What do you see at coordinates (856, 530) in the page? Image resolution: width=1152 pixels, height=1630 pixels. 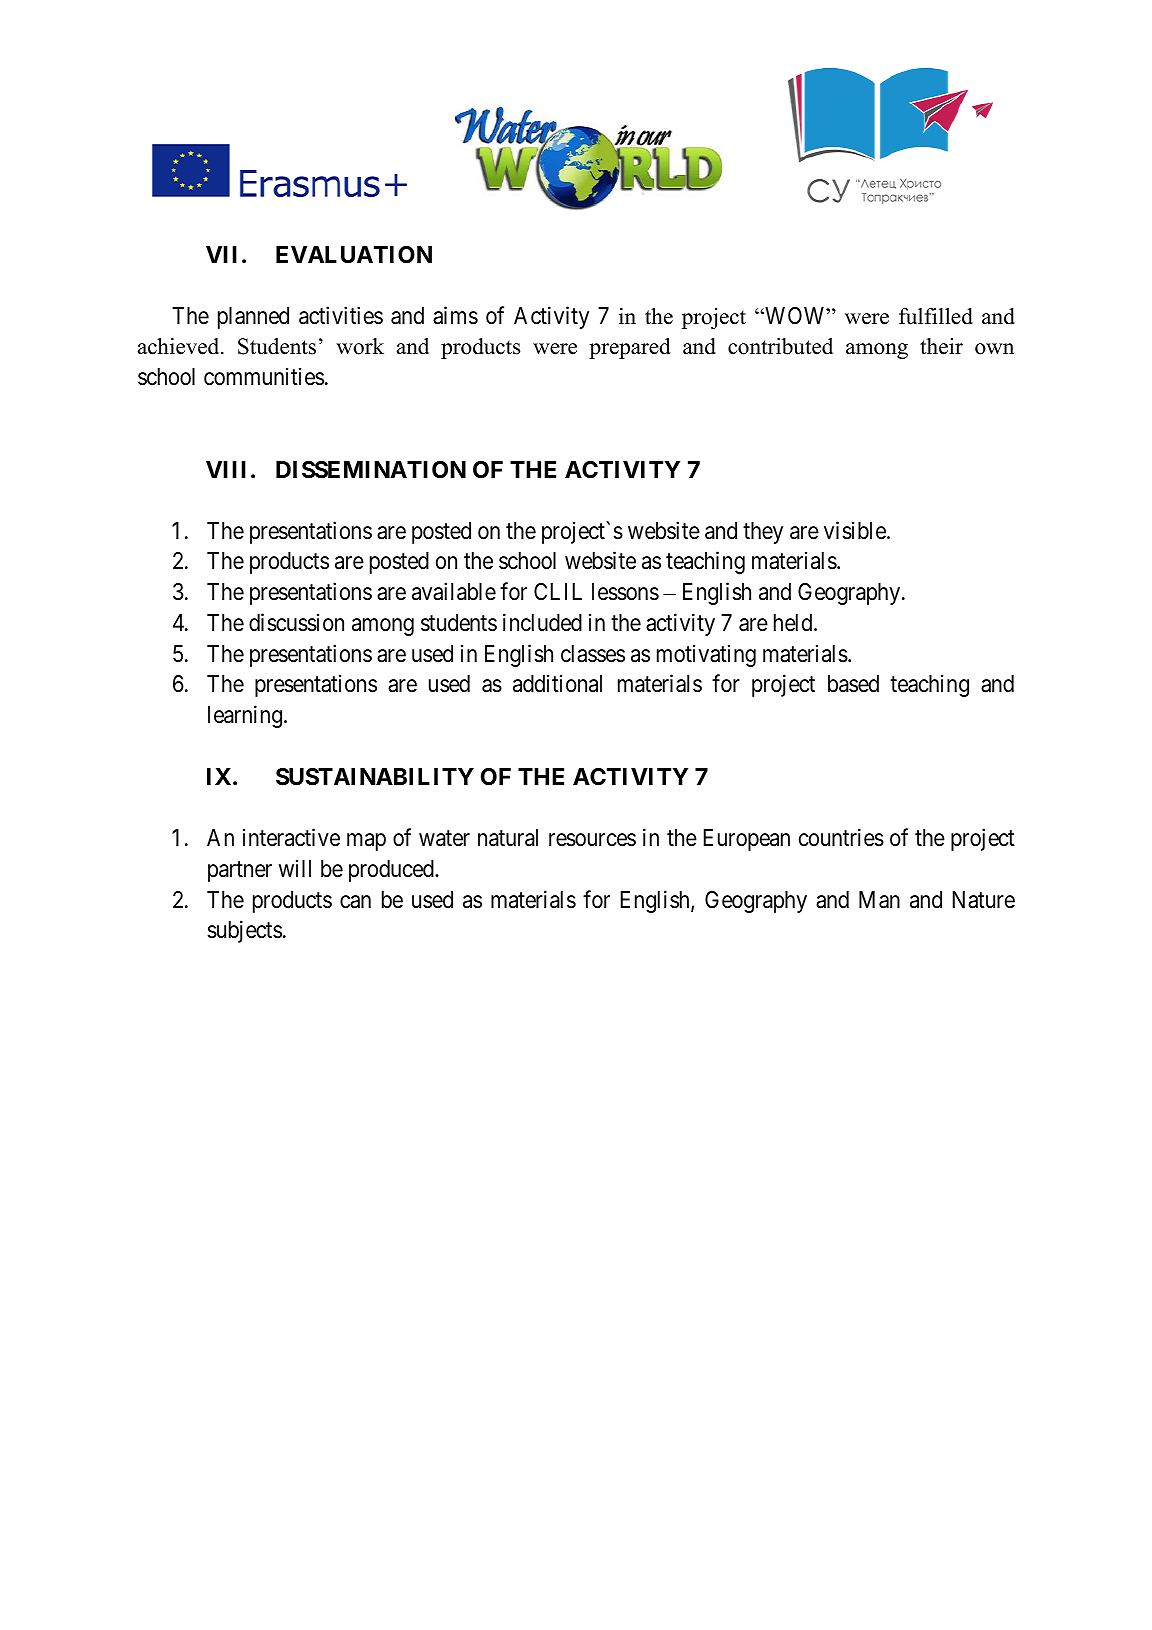 I see `visible` at bounding box center [856, 530].
